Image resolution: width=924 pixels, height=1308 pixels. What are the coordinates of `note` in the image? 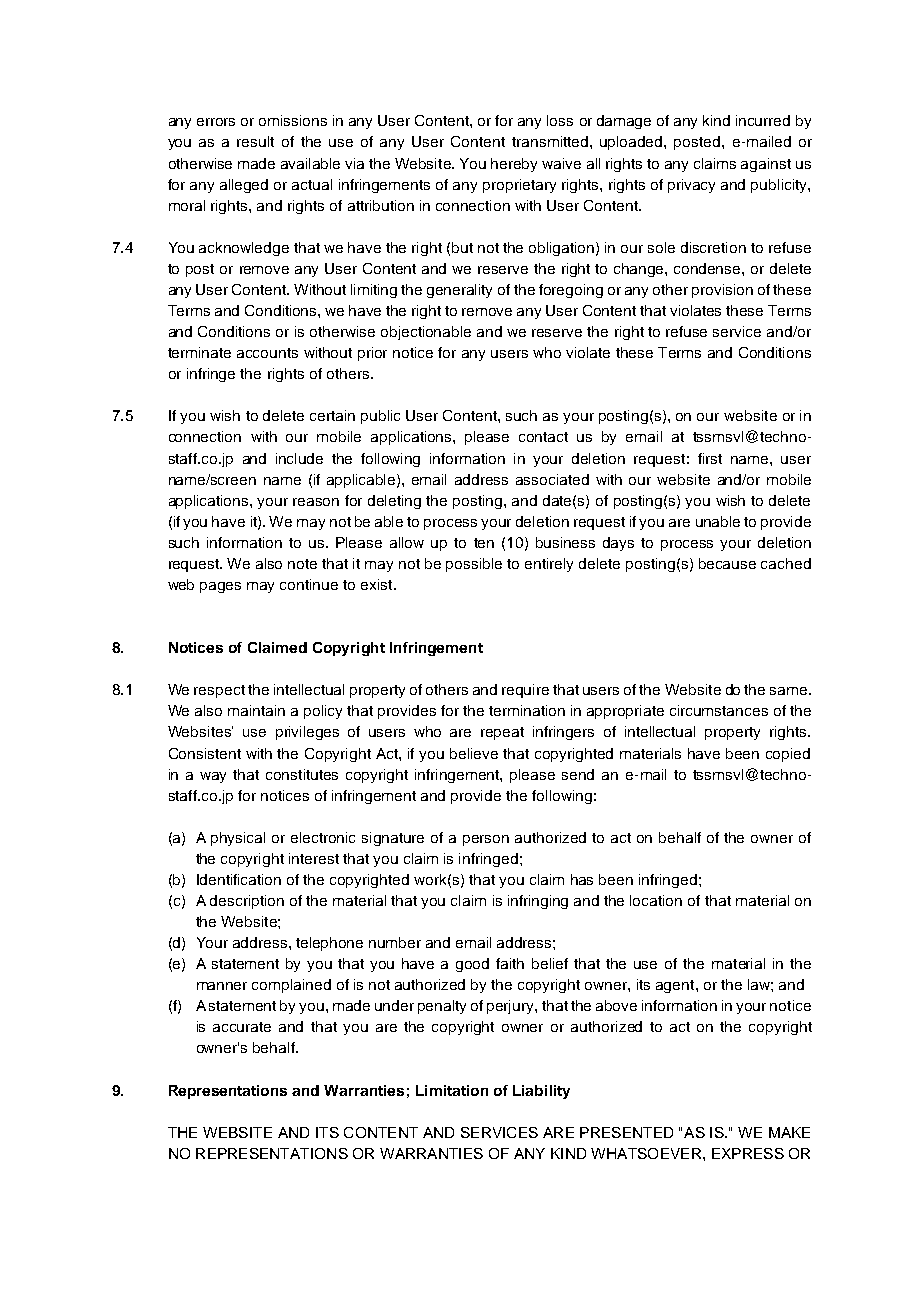 It's located at (302, 564).
